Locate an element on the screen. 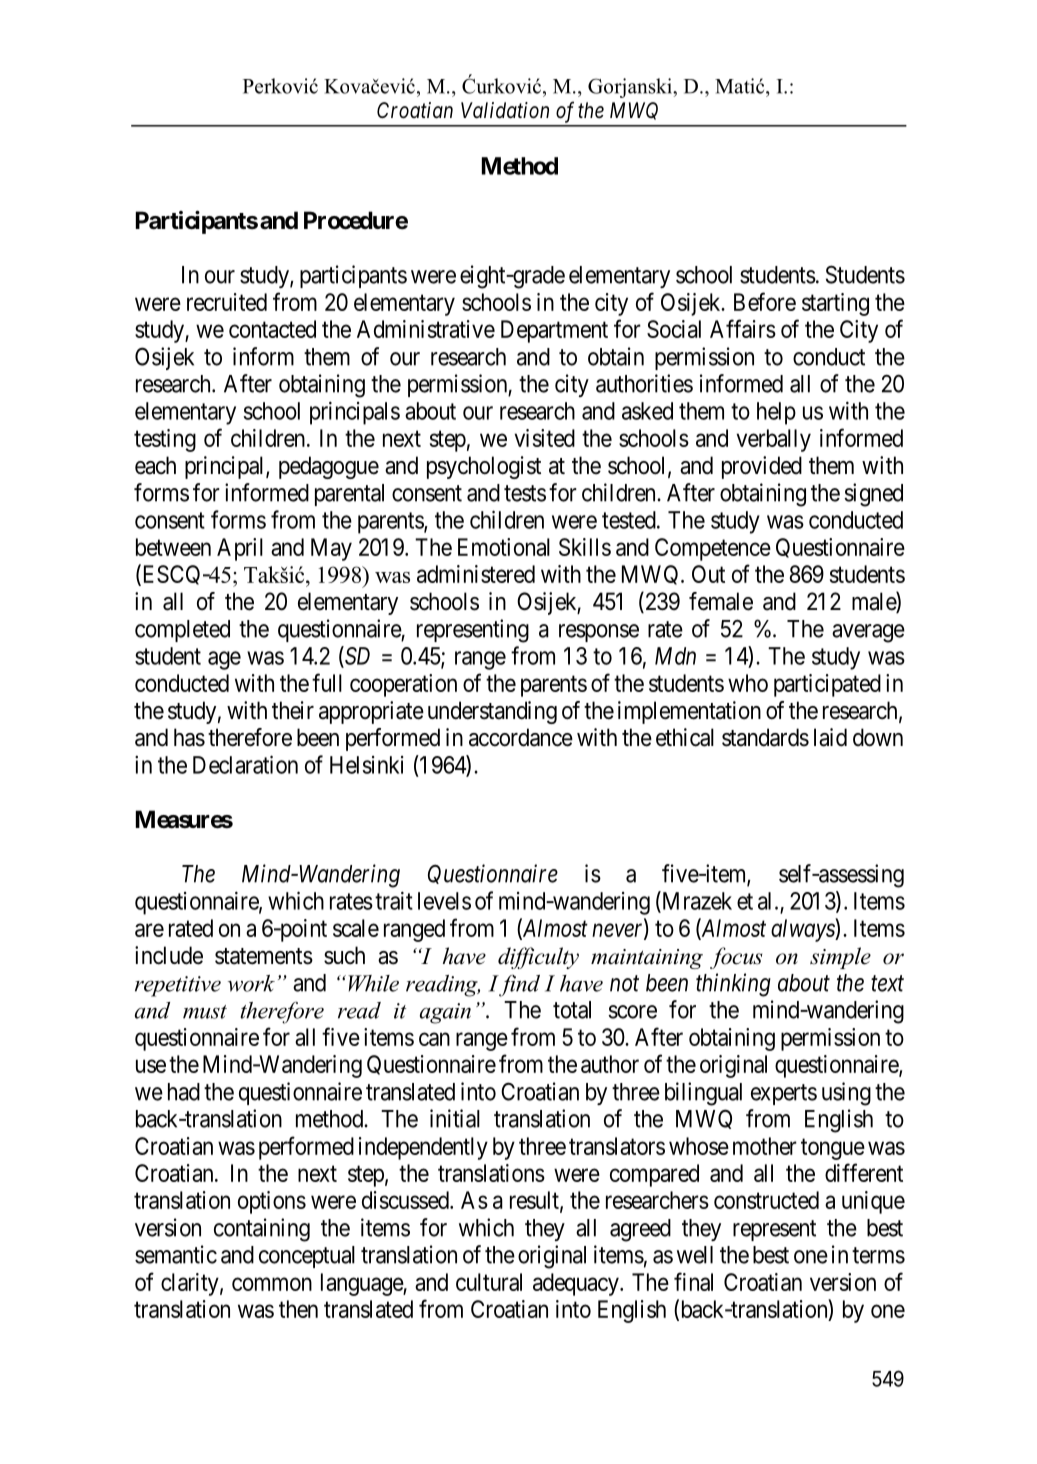 This screenshot has height=1464, width=1037. their is located at coordinates (293, 710).
